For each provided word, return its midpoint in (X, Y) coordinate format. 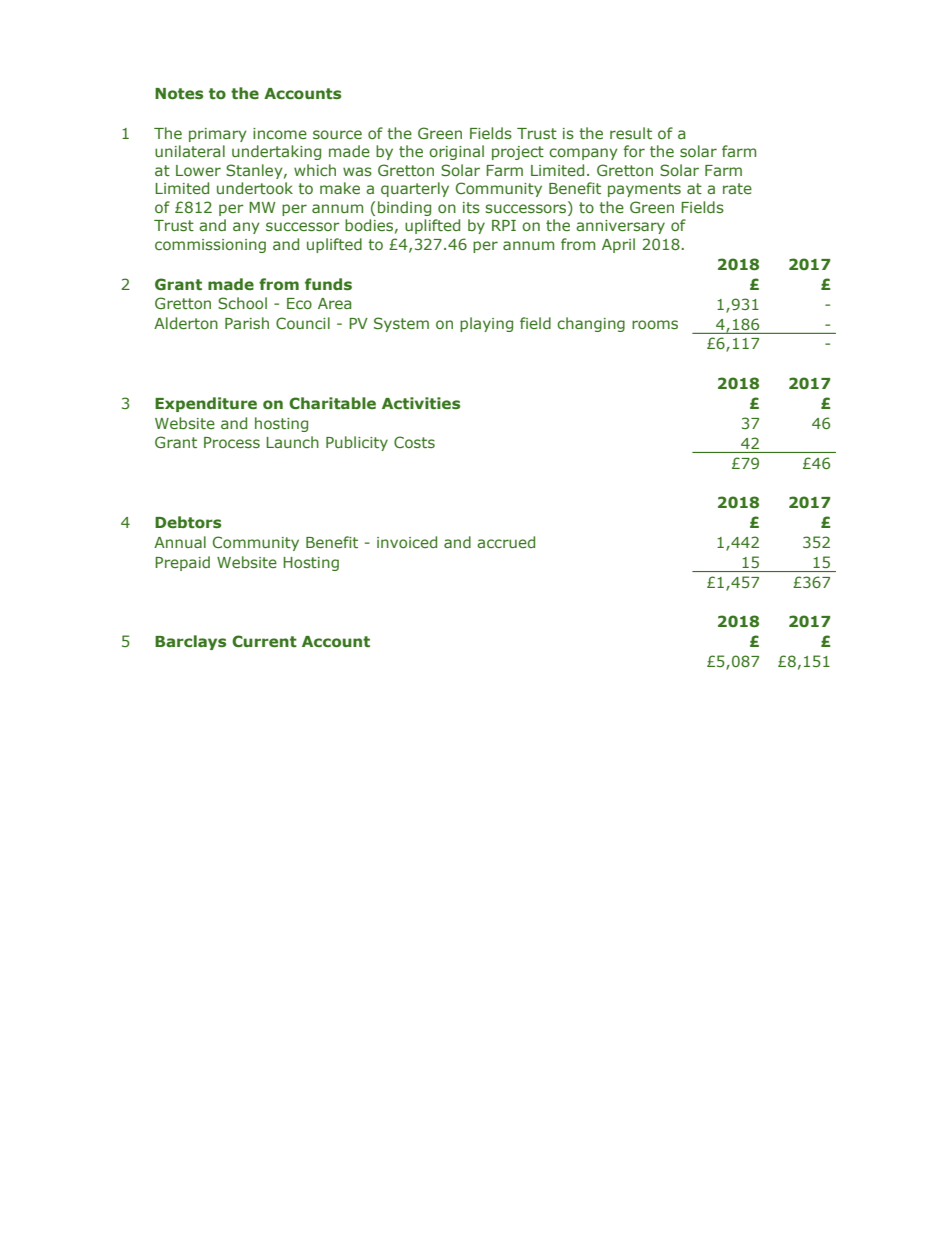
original (456, 152)
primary (218, 135)
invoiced (407, 542)
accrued (506, 542)
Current (264, 641)
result (631, 133)
